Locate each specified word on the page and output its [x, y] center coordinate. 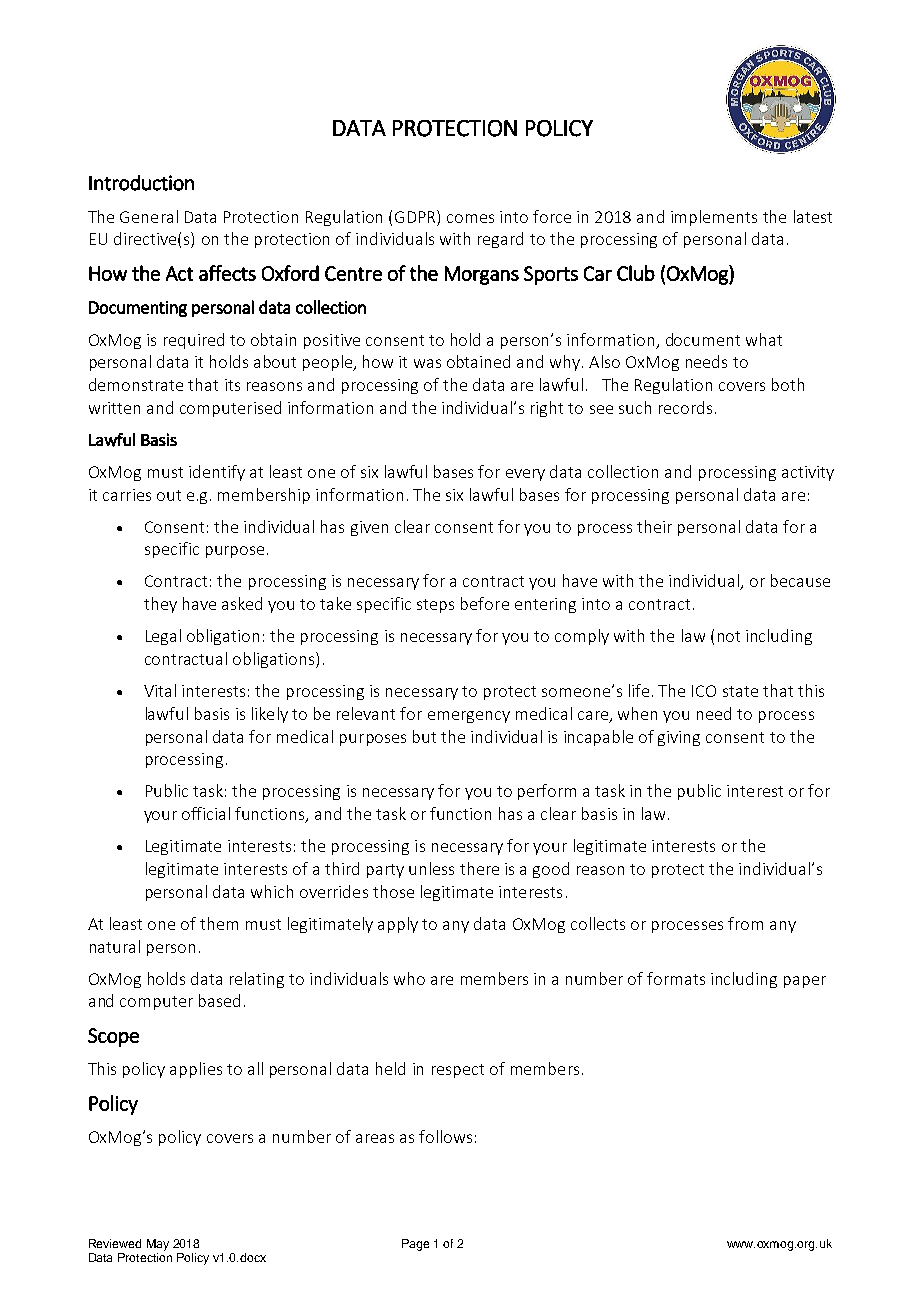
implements [714, 218]
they [160, 605]
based [219, 1000]
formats [676, 978]
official [206, 813]
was [427, 363]
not [729, 636]
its [232, 385]
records [685, 407]
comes [470, 218]
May [158, 1245]
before [485, 603]
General [149, 216]
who [409, 978]
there [479, 868]
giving [679, 738]
